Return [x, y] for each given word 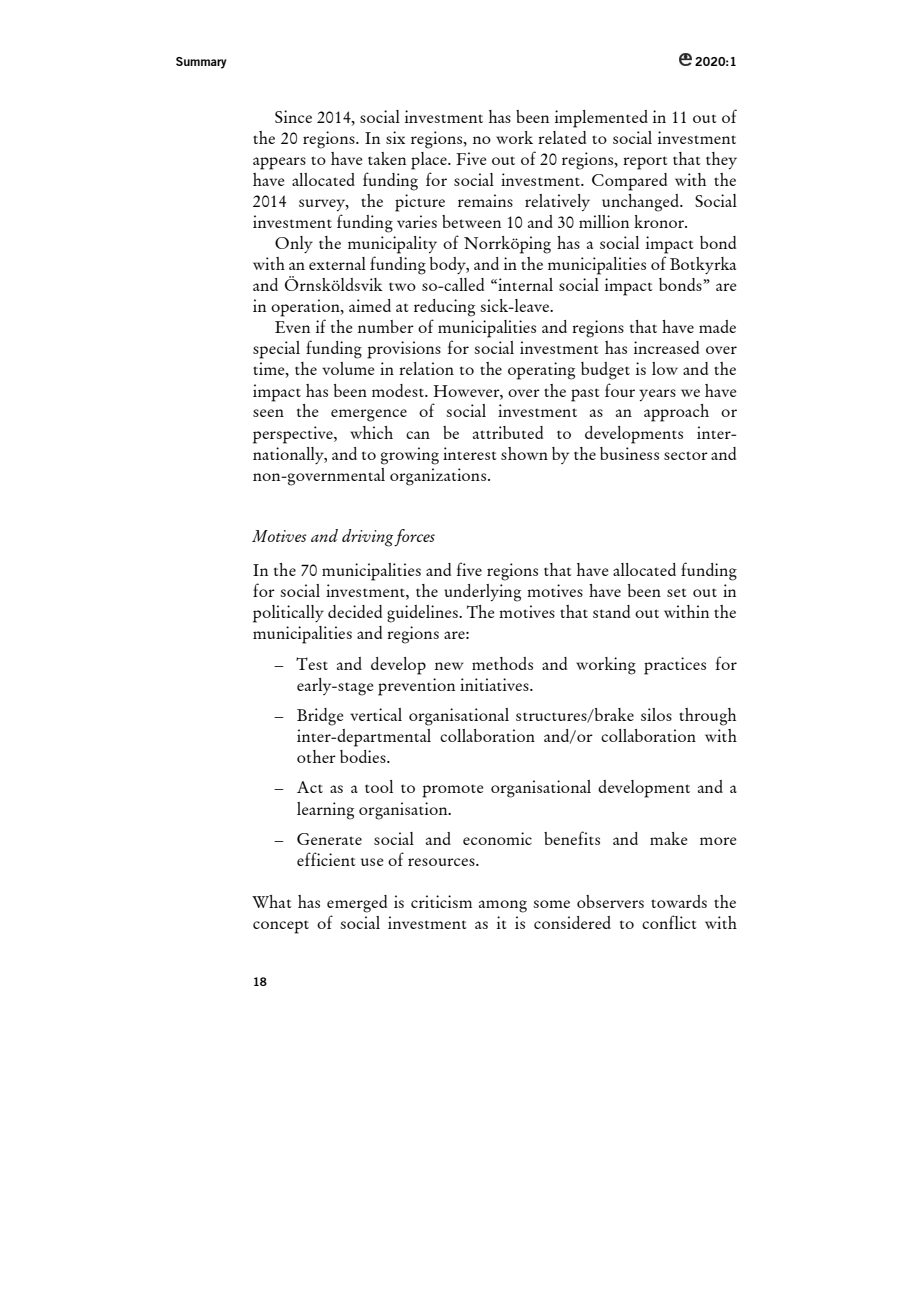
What [272, 901]
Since [293, 116]
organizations [438, 477]
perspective [294, 435]
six [395, 137]
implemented [601, 119]
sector [686, 455]
